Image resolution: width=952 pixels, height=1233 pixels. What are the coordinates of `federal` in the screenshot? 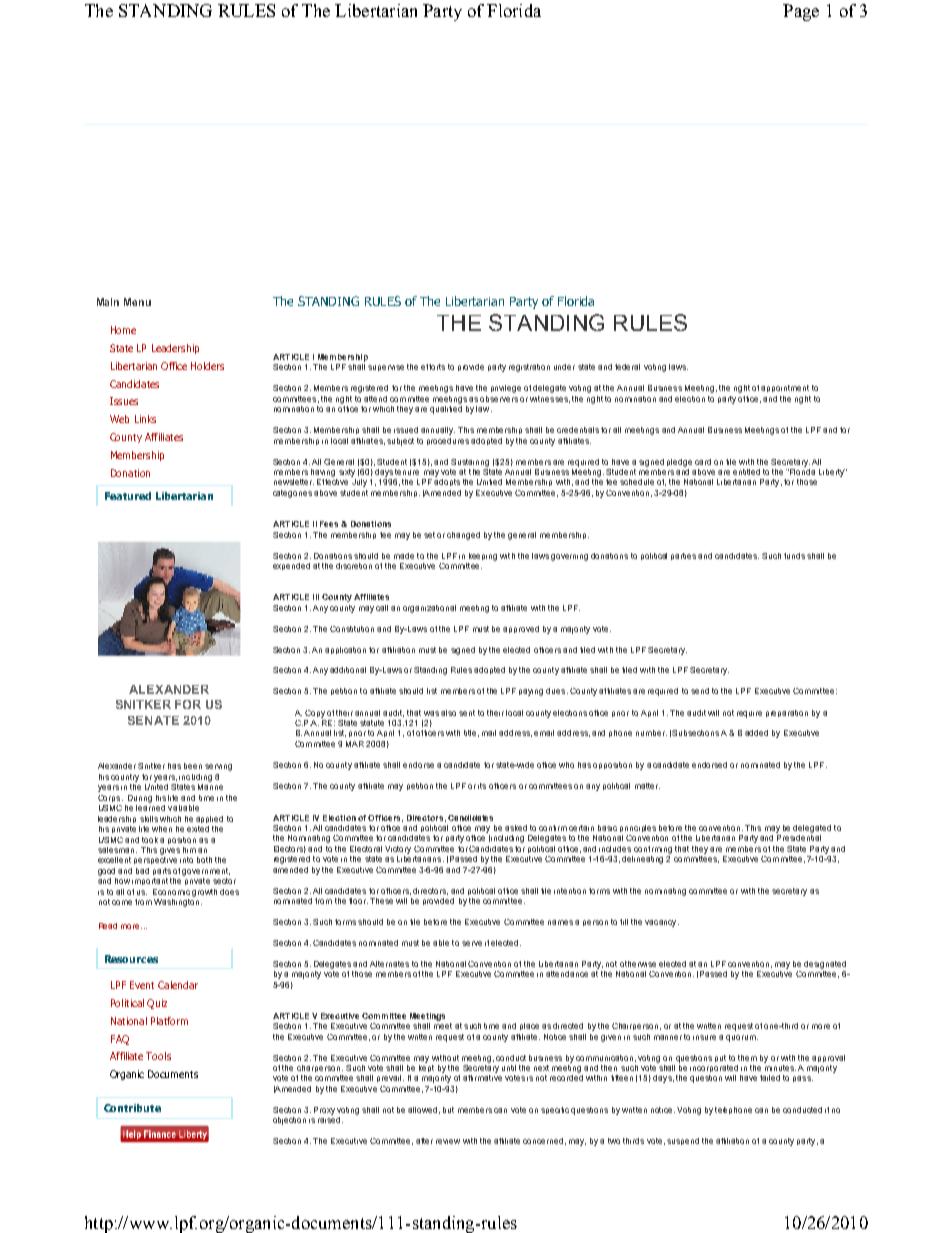 It's located at (627, 367).
